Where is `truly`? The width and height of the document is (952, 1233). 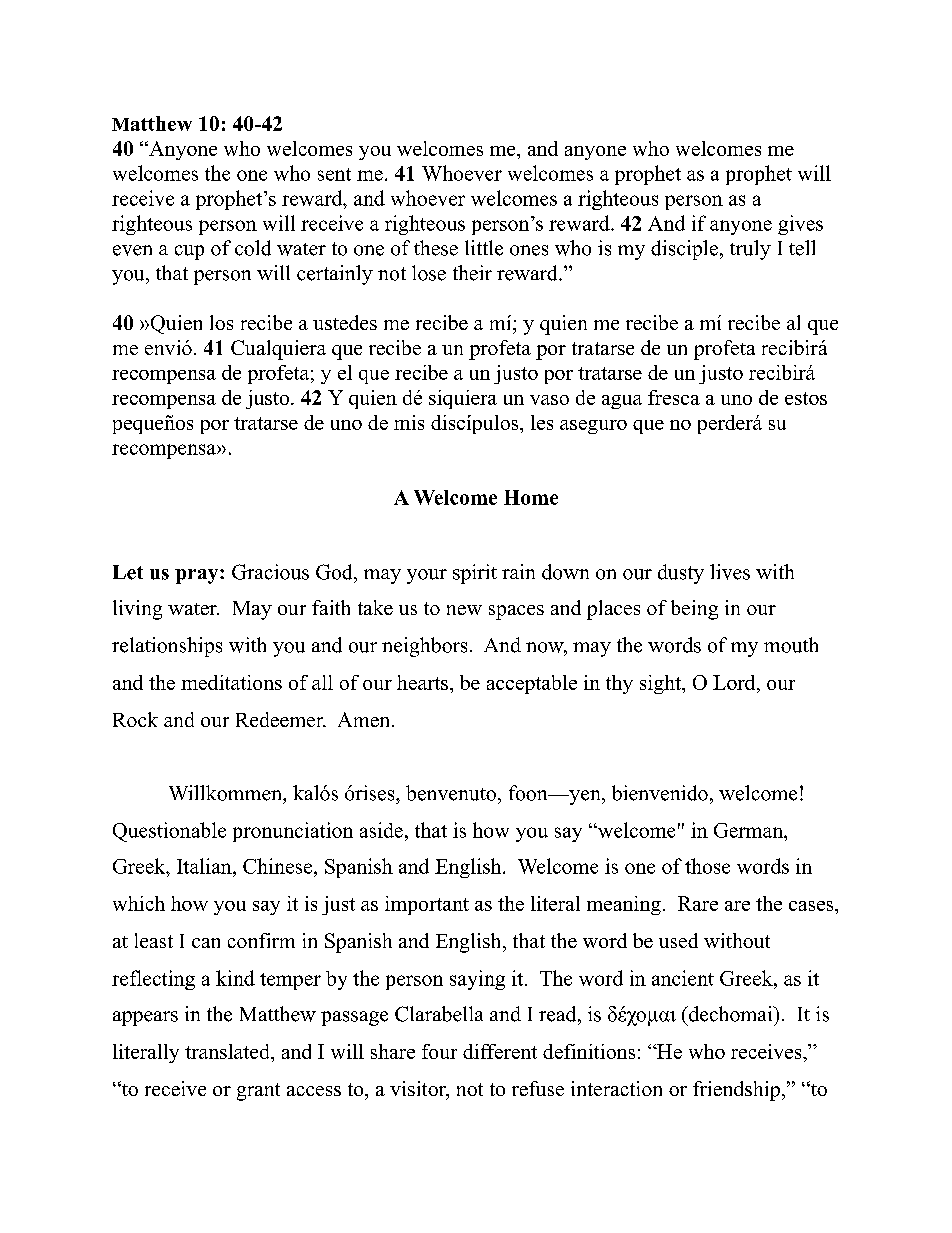 truly is located at coordinates (750, 250).
